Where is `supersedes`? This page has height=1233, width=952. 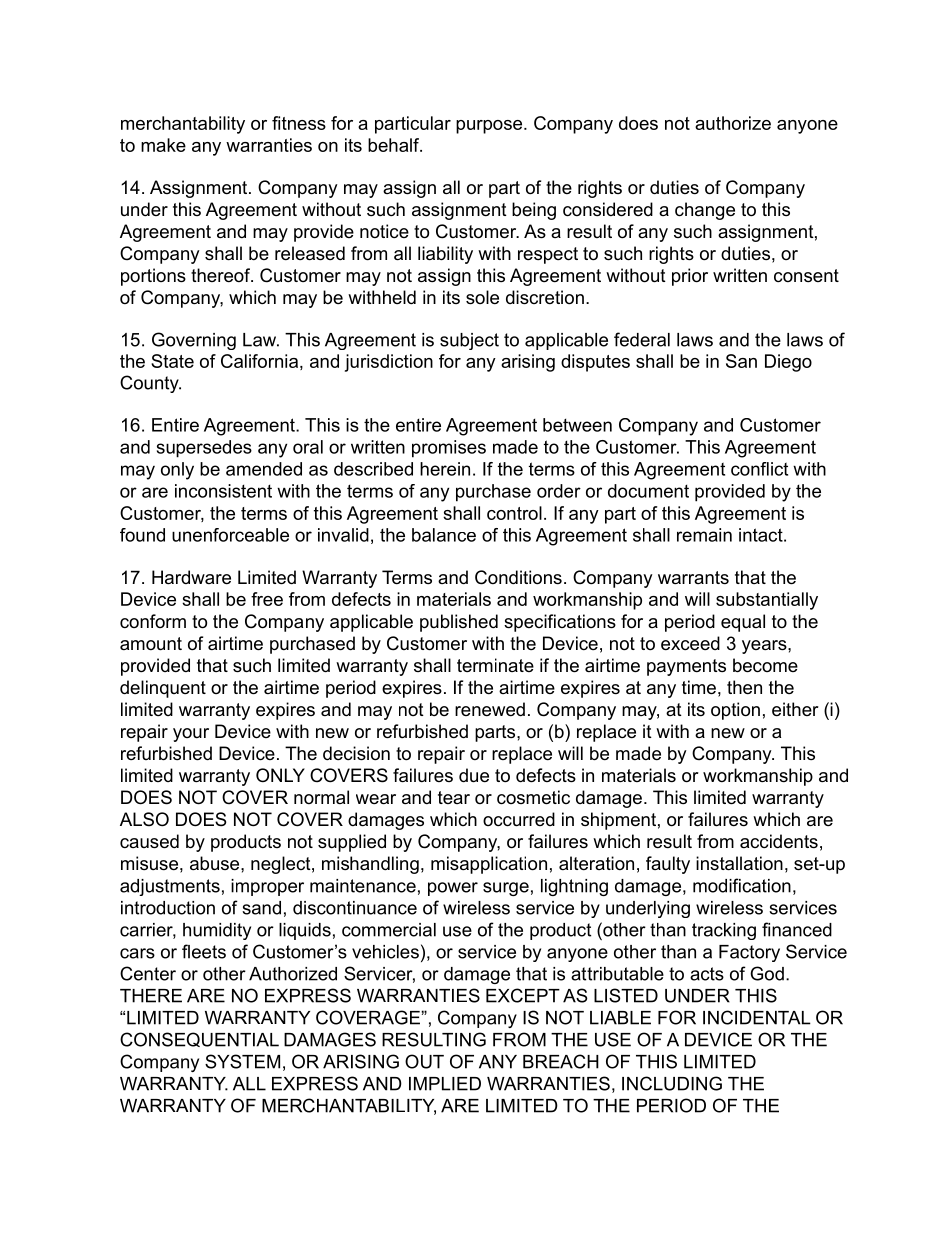 supersedes is located at coordinates (204, 449).
